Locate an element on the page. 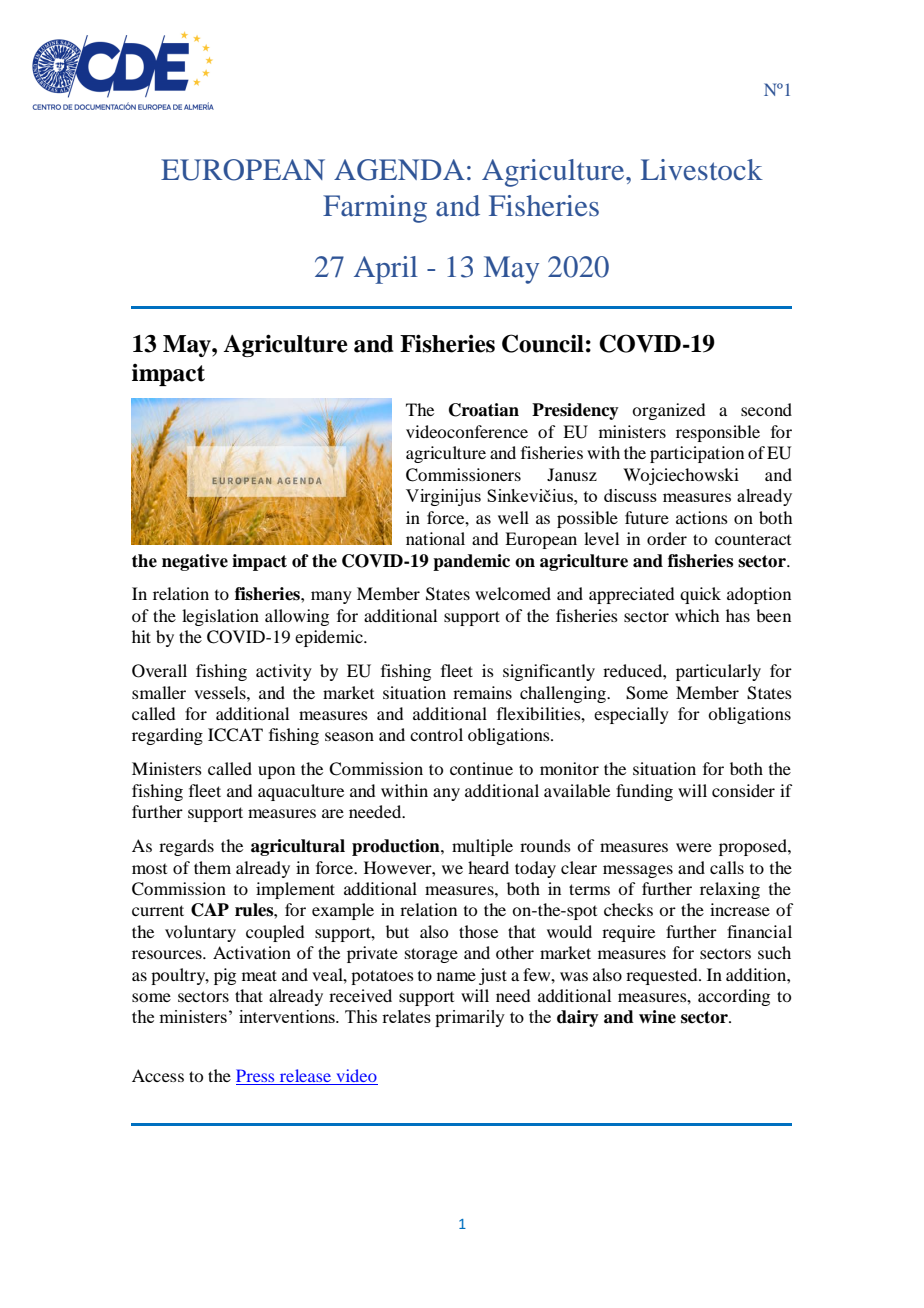 This image has width=924, height=1308. welcomed is located at coordinates (513, 593).
